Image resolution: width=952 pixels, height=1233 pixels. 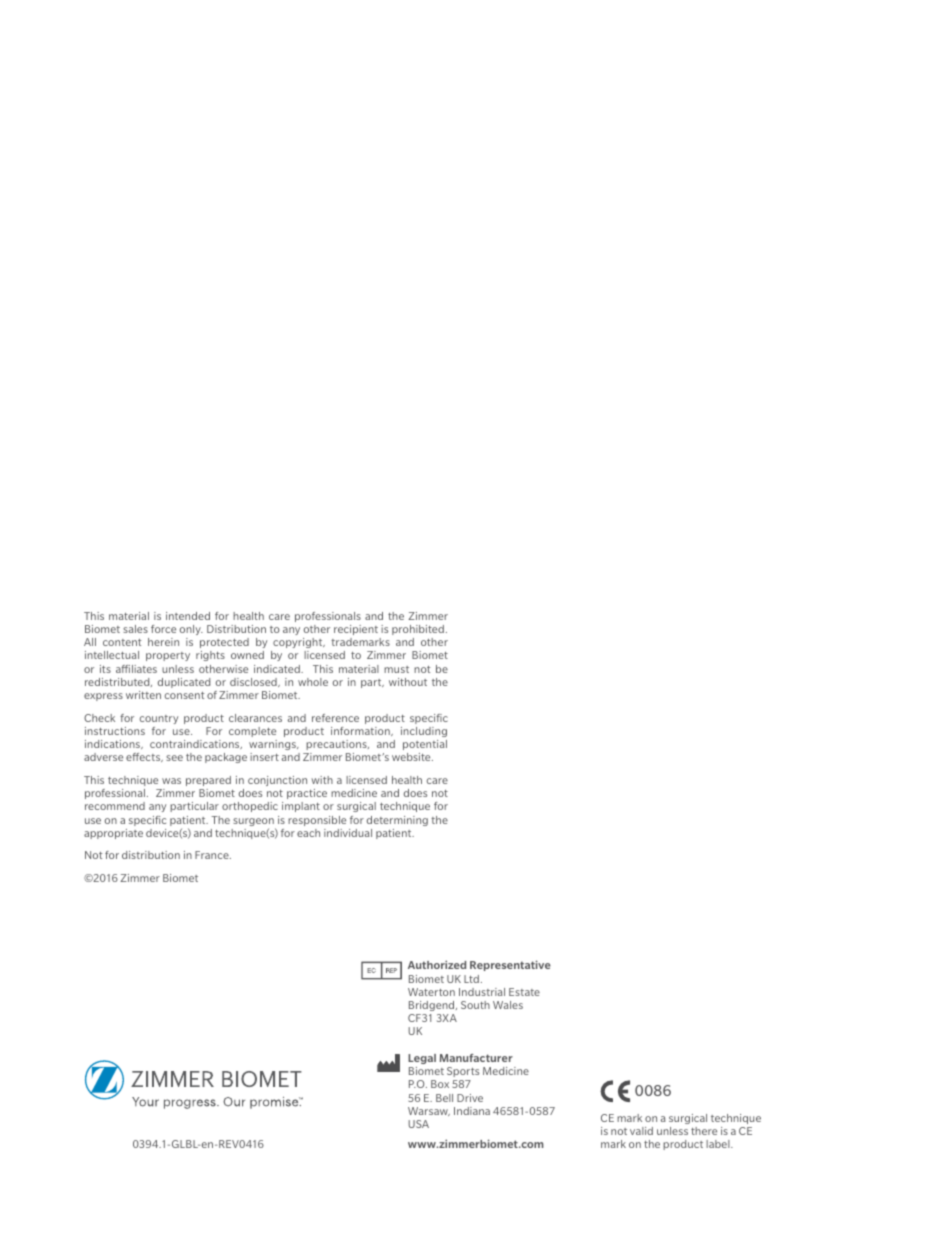 I want to click on including, so click(x=424, y=732).
